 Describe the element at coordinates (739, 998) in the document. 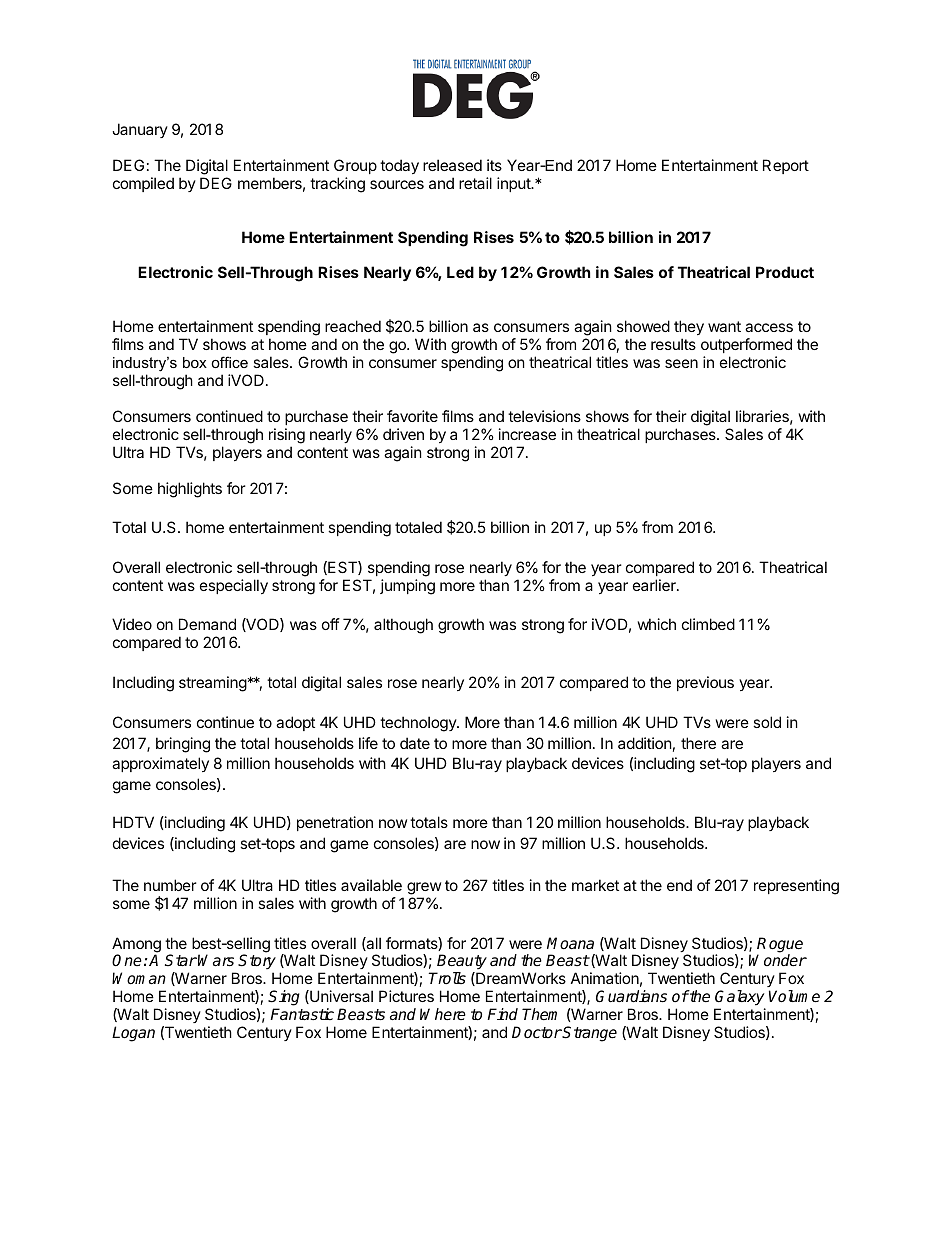

I see `Galaxy` at that location.
